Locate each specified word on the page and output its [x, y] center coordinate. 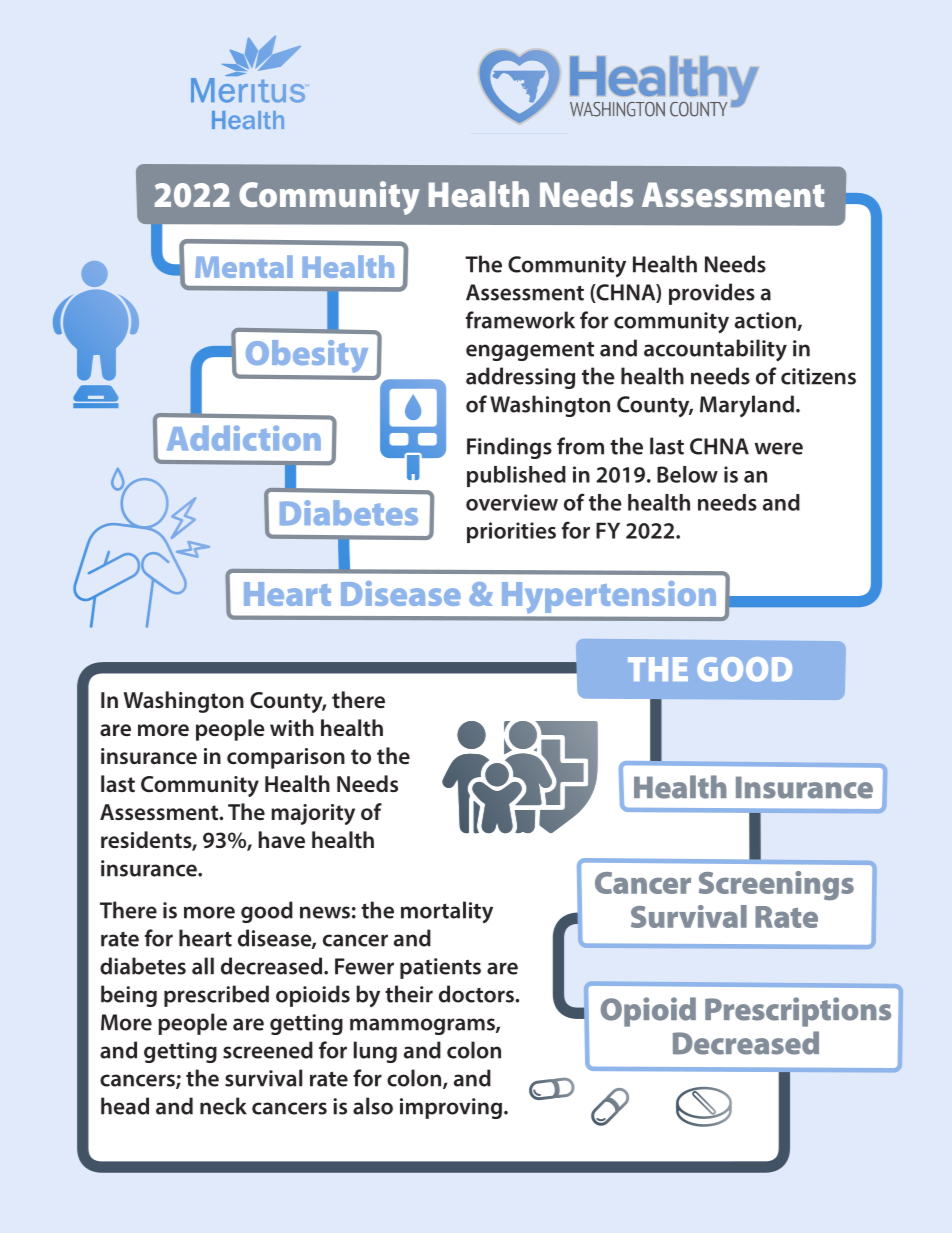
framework [520, 320]
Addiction [244, 438]
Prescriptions [798, 1012]
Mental [244, 266]
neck [223, 1106]
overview [512, 502]
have [282, 839]
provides [712, 294]
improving [451, 1108]
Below [687, 474]
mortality [447, 912]
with [292, 727]
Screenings [776, 886]
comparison [286, 758]
